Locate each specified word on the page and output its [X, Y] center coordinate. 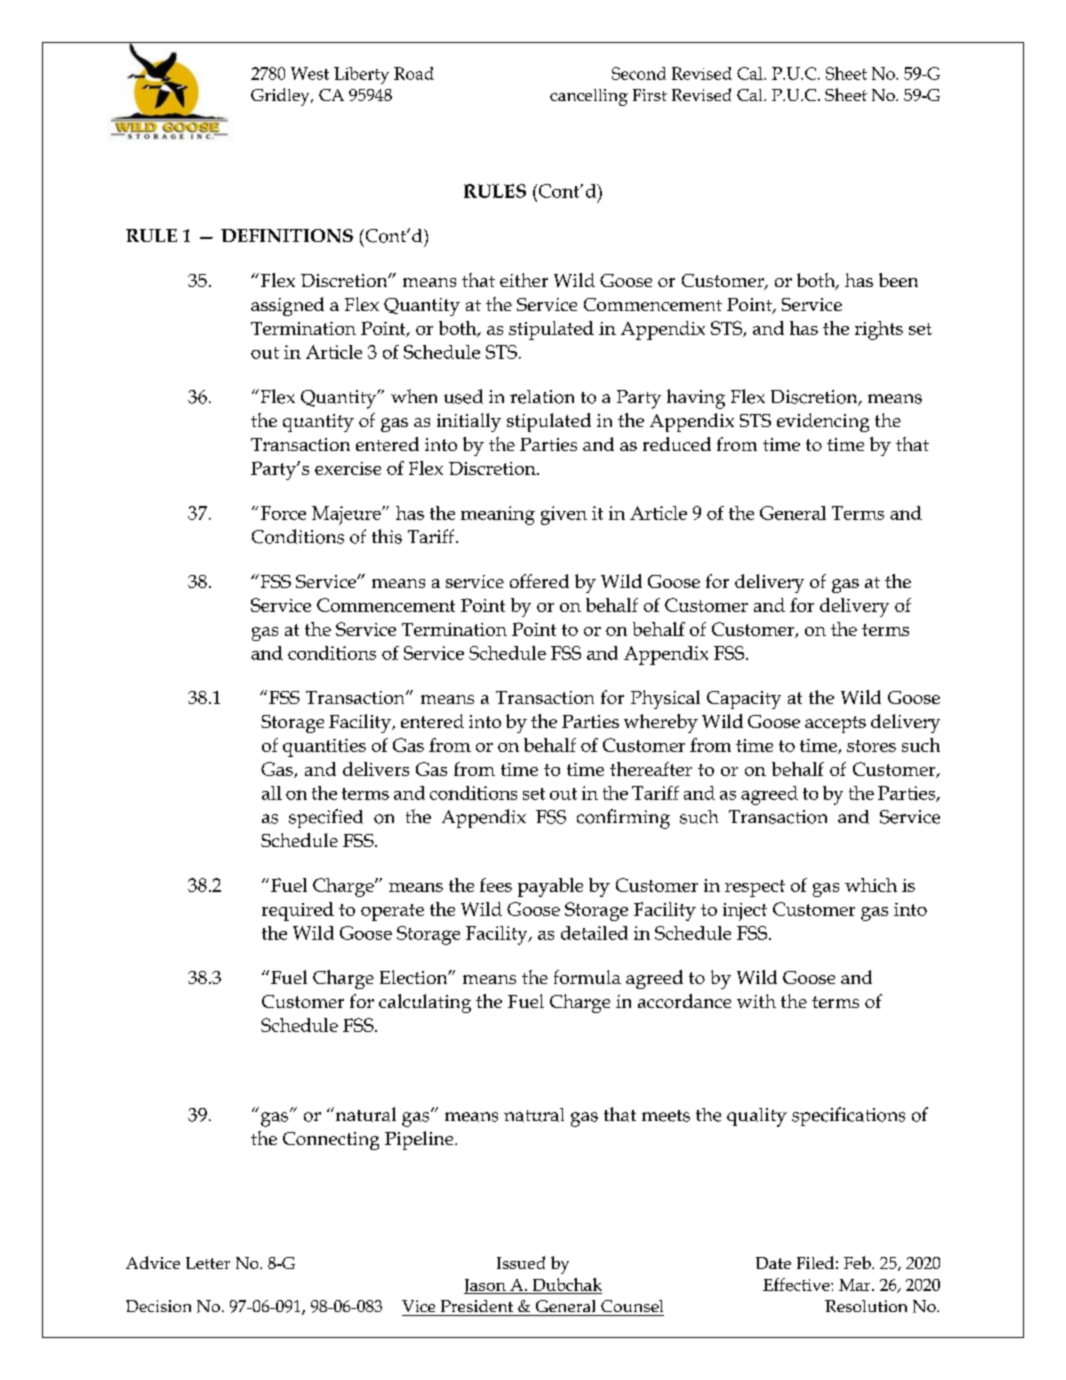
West [310, 73]
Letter [208, 1263]
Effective [797, 1284]
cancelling [589, 97]
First [650, 95]
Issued [521, 1262]
